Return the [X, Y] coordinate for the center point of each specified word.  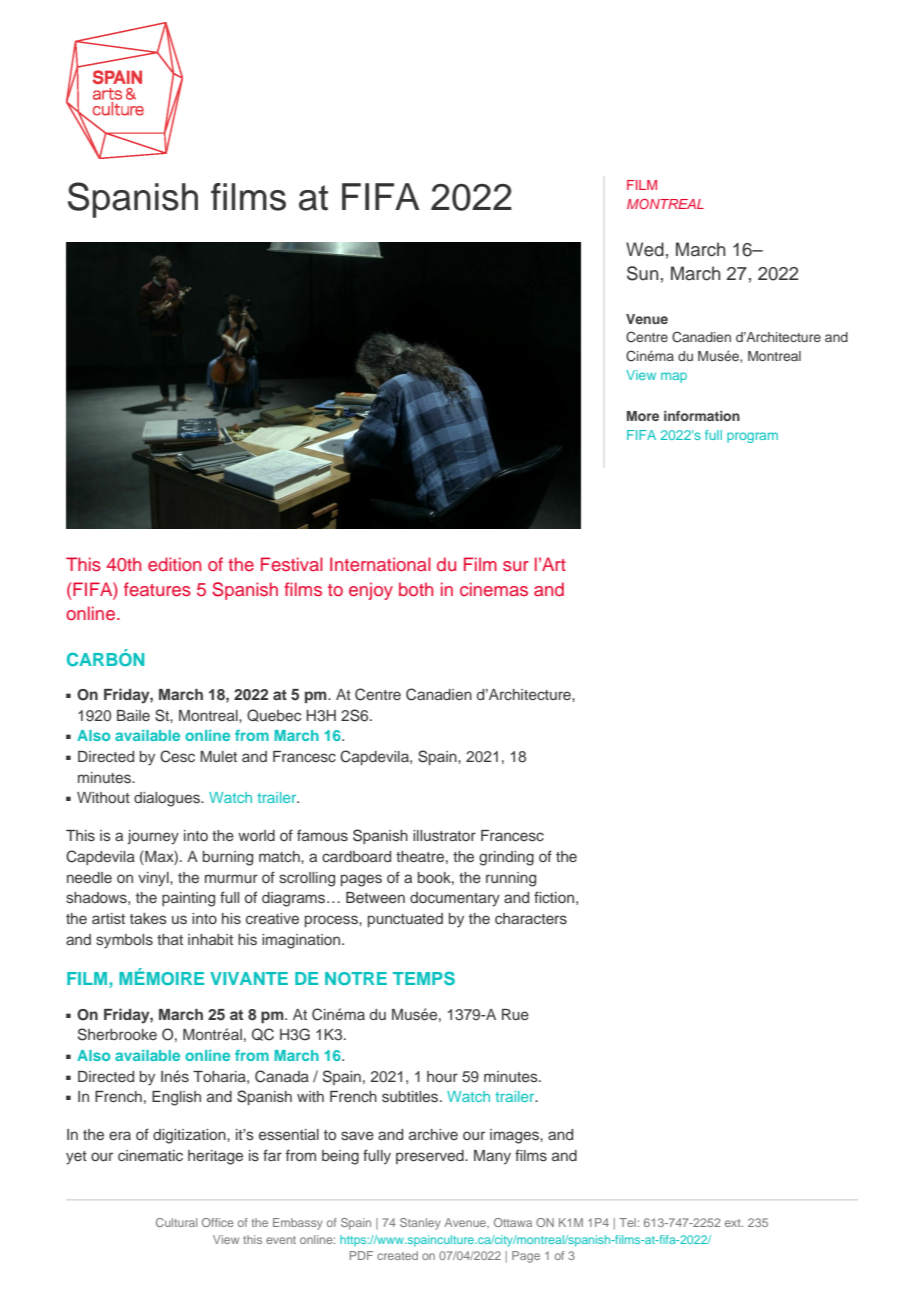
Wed [645, 249]
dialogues [168, 799]
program [752, 437]
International [380, 564]
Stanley [420, 1224]
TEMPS [424, 978]
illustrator [444, 835]
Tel [627, 1222]
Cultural [176, 1222]
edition [174, 564]
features [157, 589]
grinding [506, 858]
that [170, 939]
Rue [515, 1014]
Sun [643, 273]
